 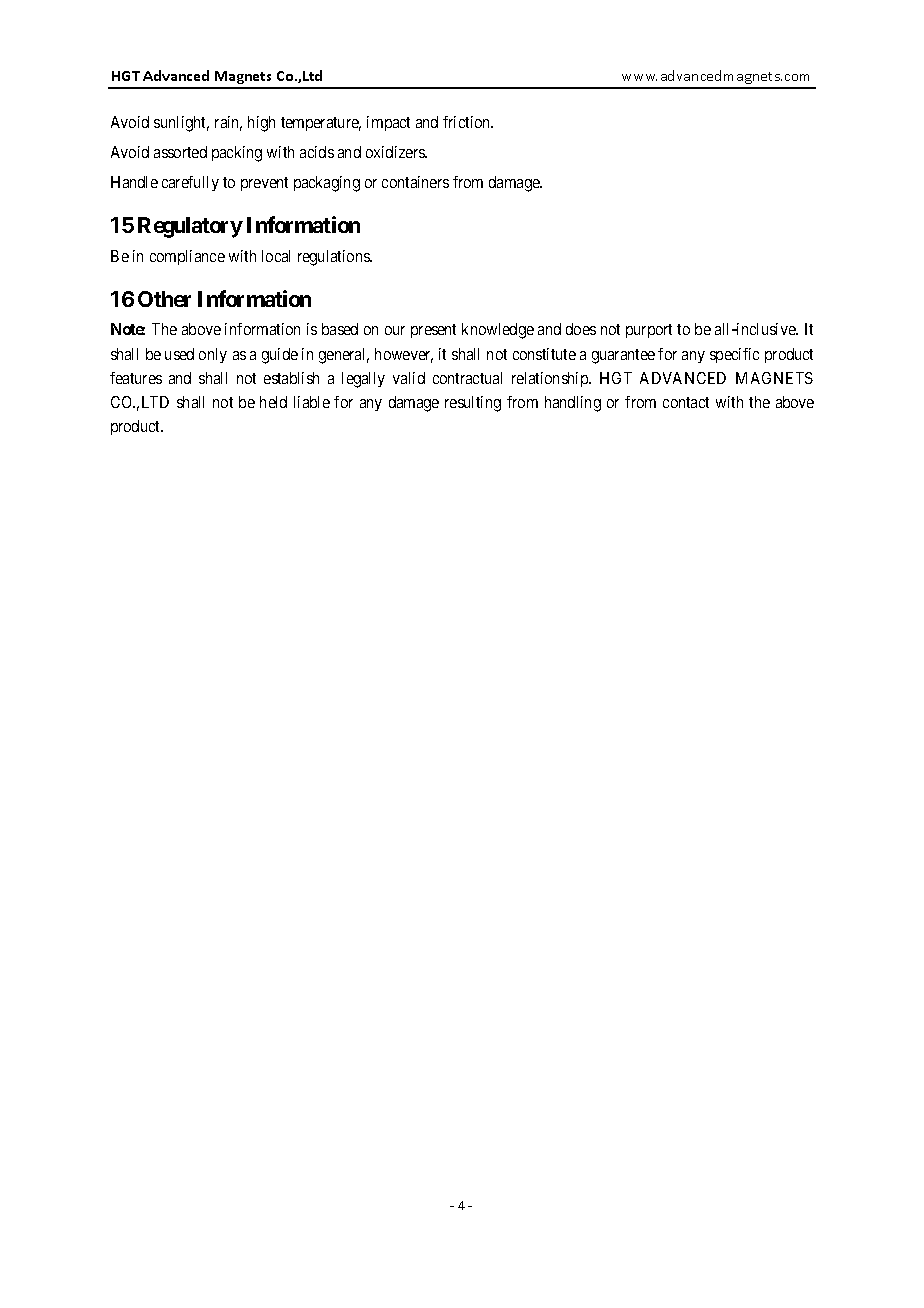 I want to click on contact, so click(x=686, y=402).
